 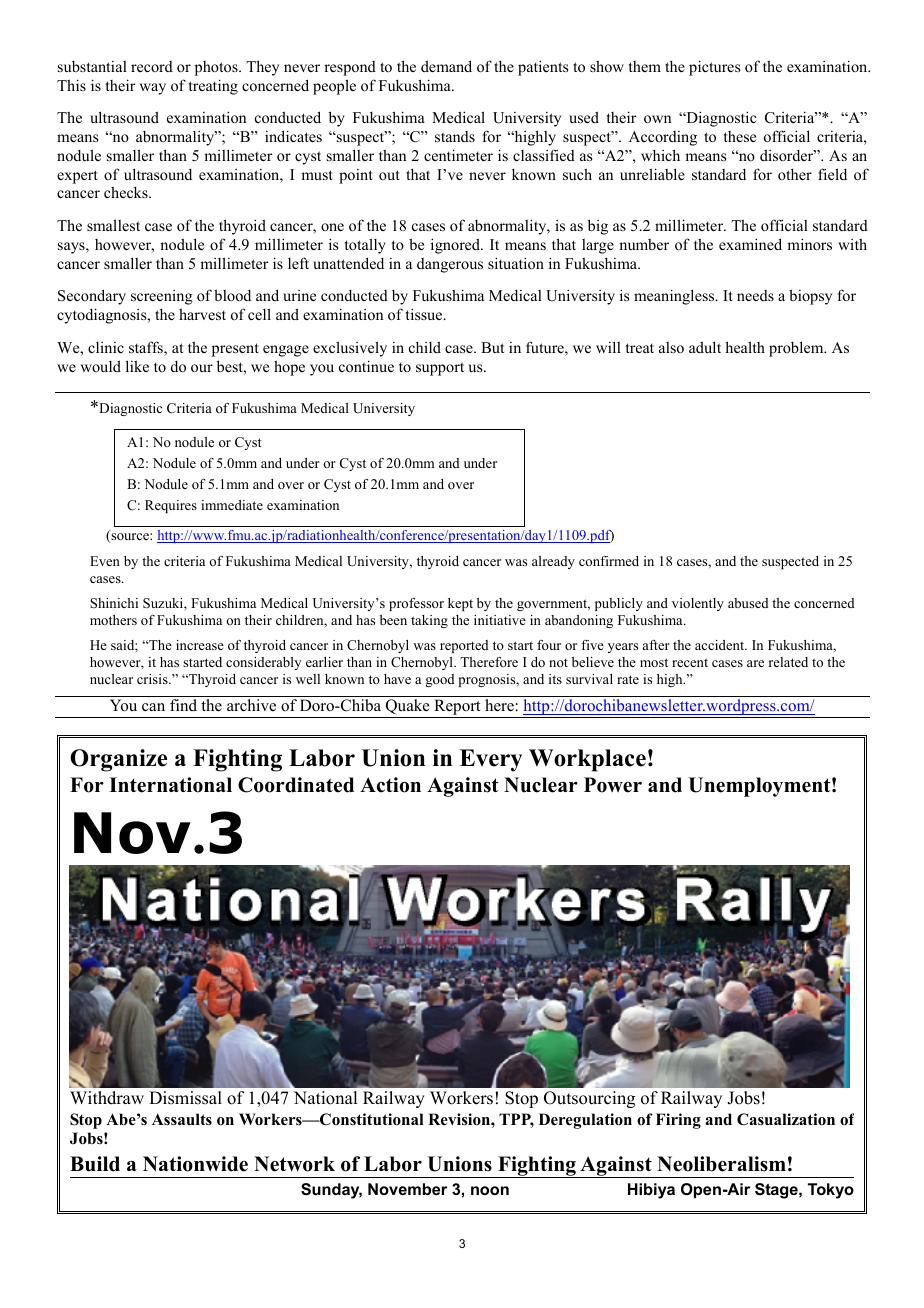 What do you see at coordinates (118, 760) in the page?
I see `Organize` at bounding box center [118, 760].
